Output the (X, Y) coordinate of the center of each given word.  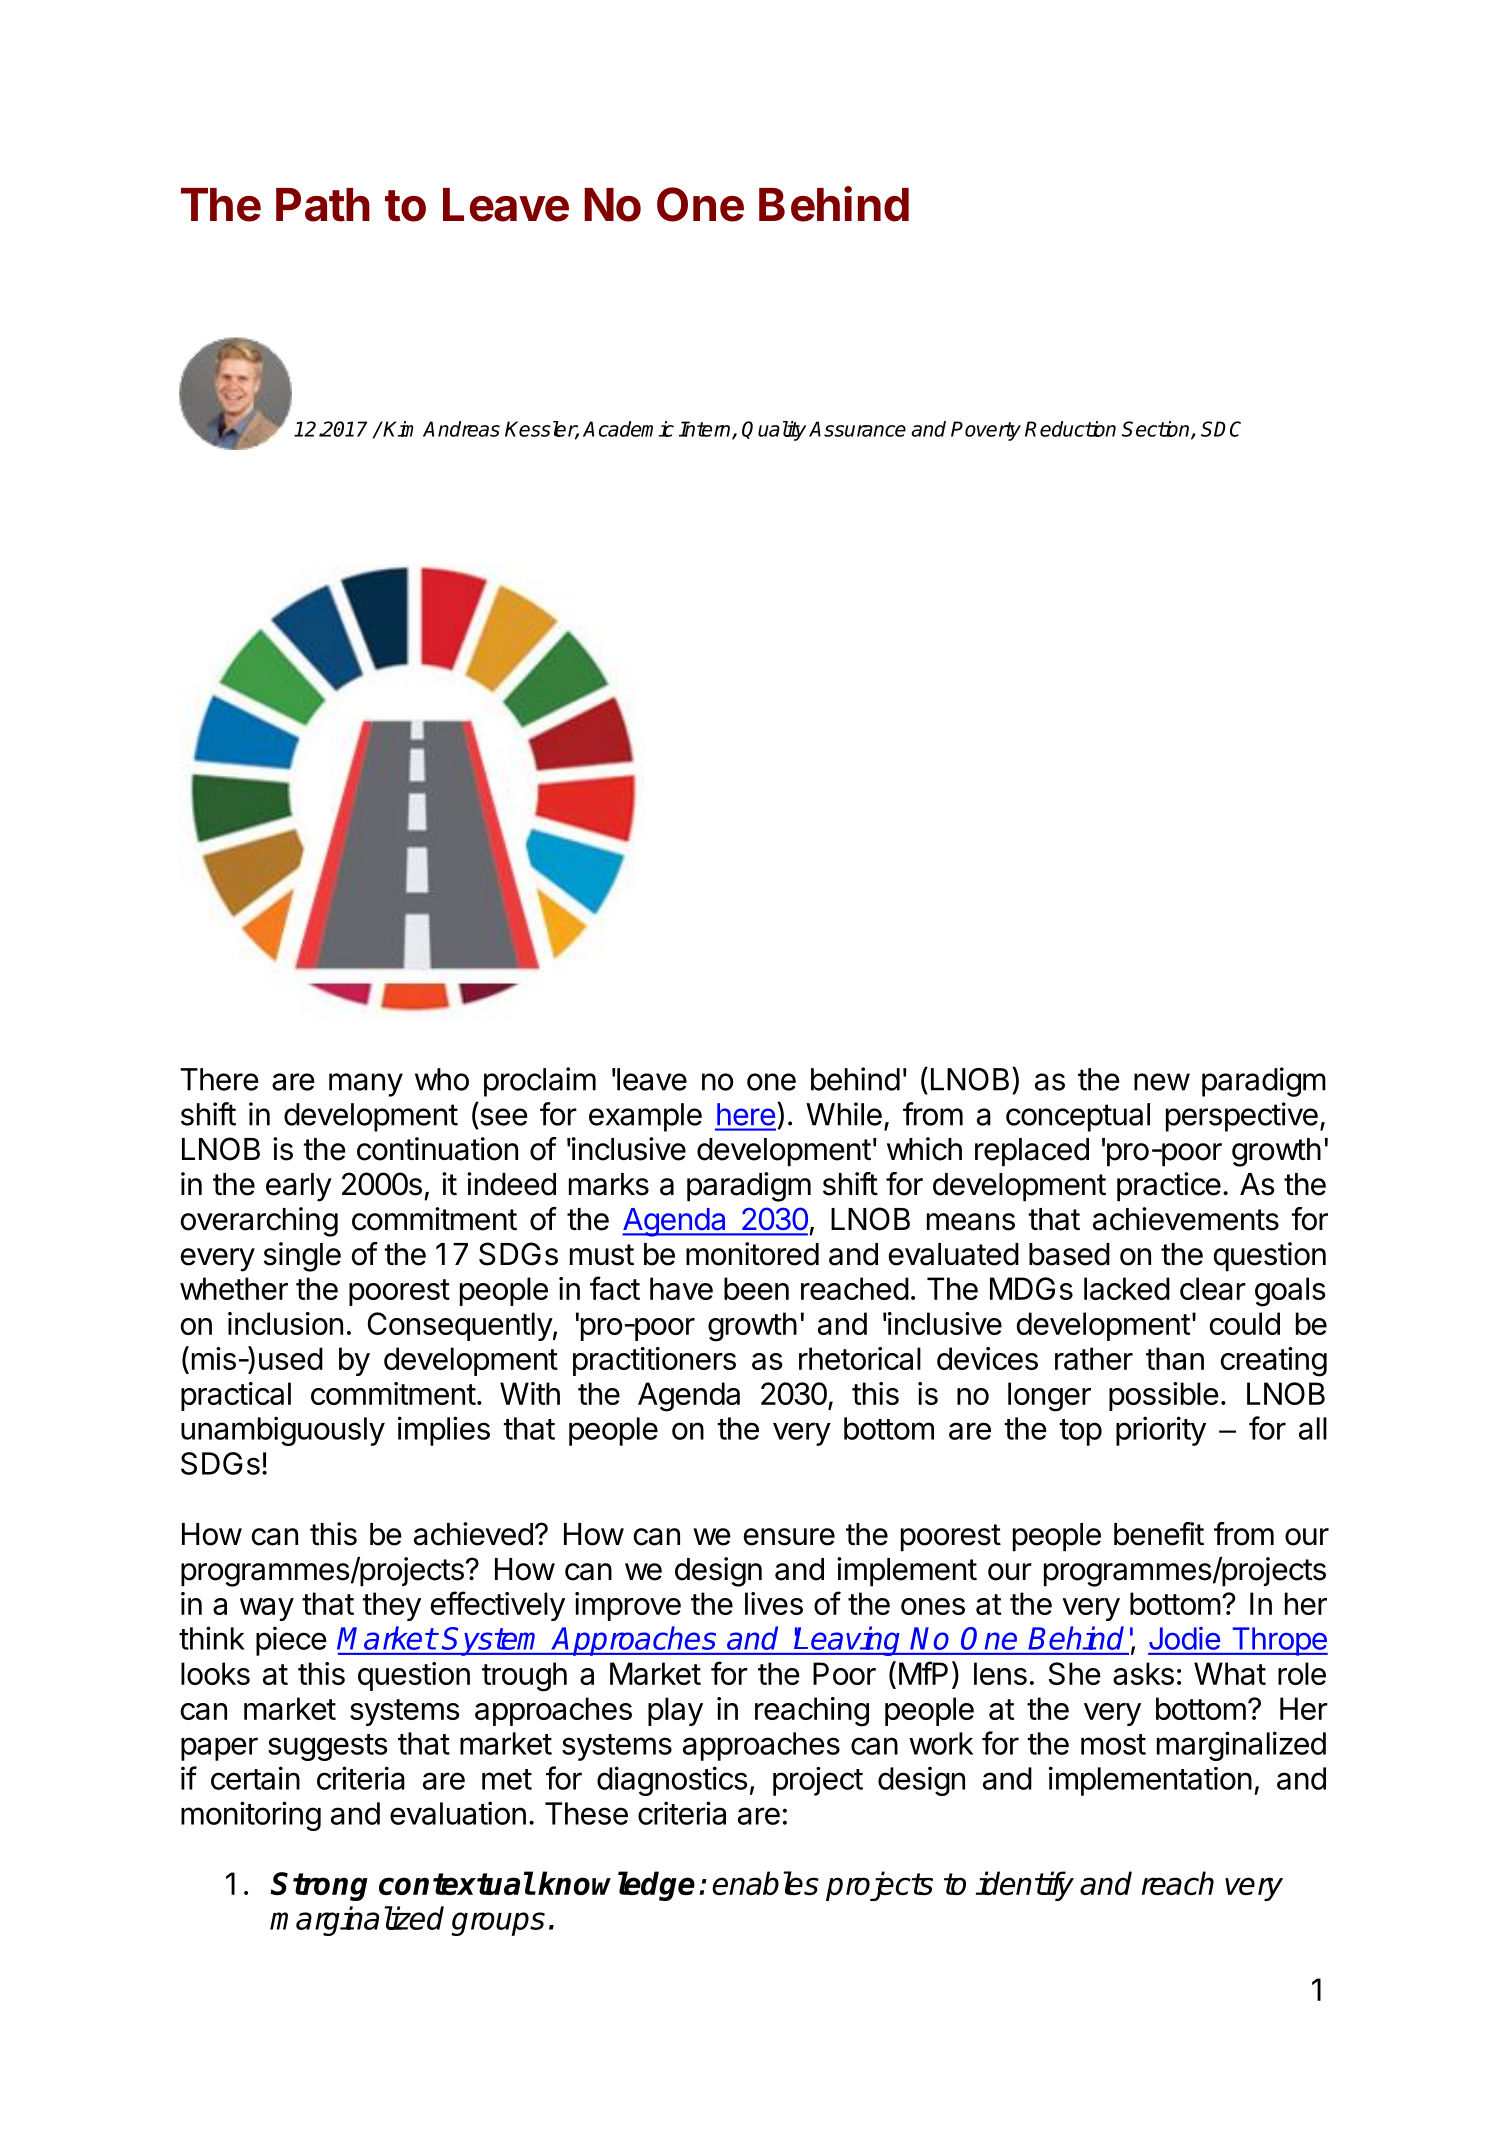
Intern (706, 430)
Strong (319, 1886)
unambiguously (283, 1431)
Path (323, 205)
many (366, 1085)
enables (765, 1883)
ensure (789, 1537)
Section (1157, 430)
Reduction (1070, 429)
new (1162, 1082)
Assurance (857, 429)
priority (1161, 1431)
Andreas (461, 429)
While (844, 1114)
